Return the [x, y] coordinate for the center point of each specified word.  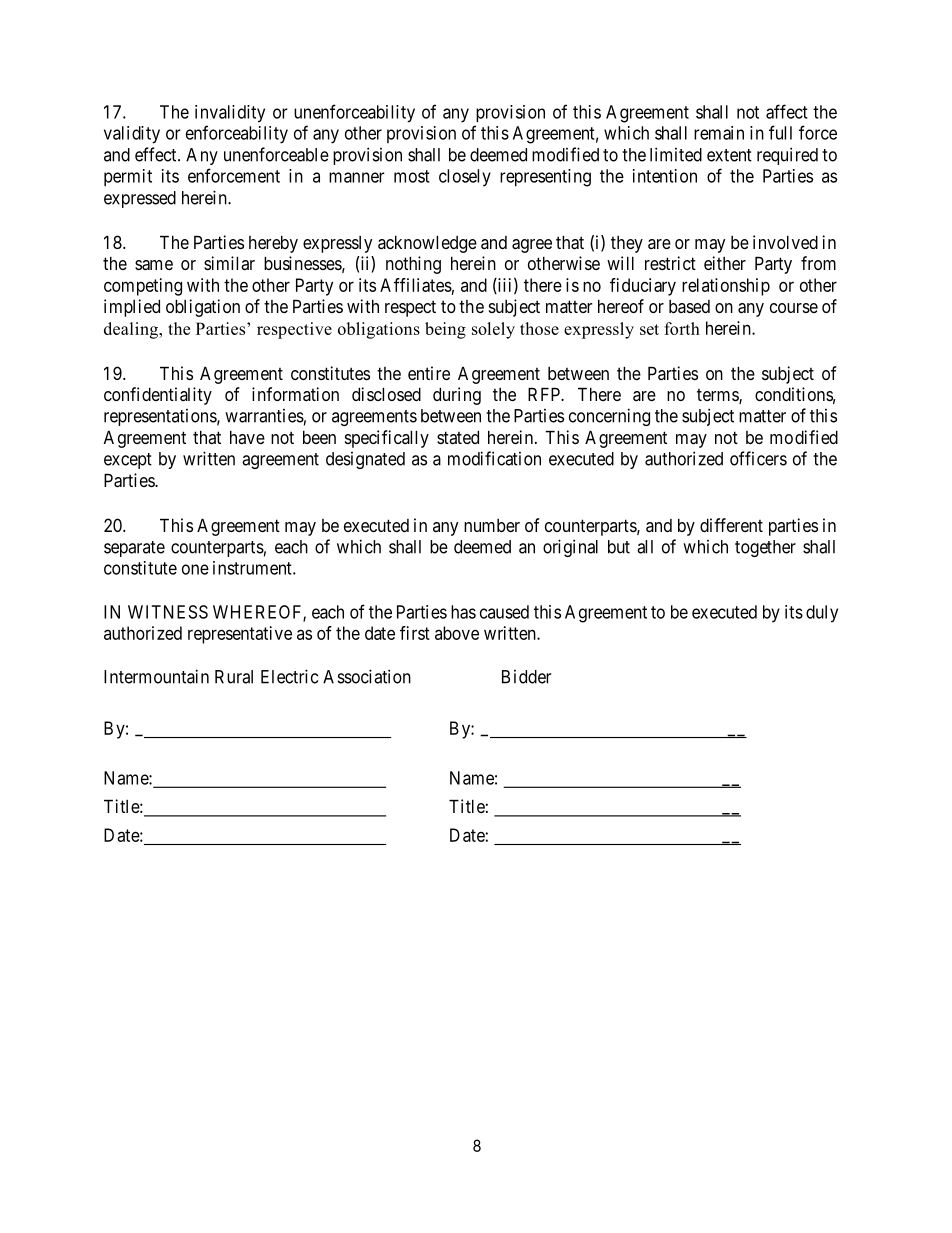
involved [785, 242]
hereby [273, 244]
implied [132, 308]
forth [682, 328]
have [247, 437]
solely [493, 330]
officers [758, 458]
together [765, 548]
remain [719, 133]
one [195, 569]
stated [458, 437]
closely [465, 178]
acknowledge [427, 244]
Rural [234, 677]
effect [157, 154]
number [492, 525]
